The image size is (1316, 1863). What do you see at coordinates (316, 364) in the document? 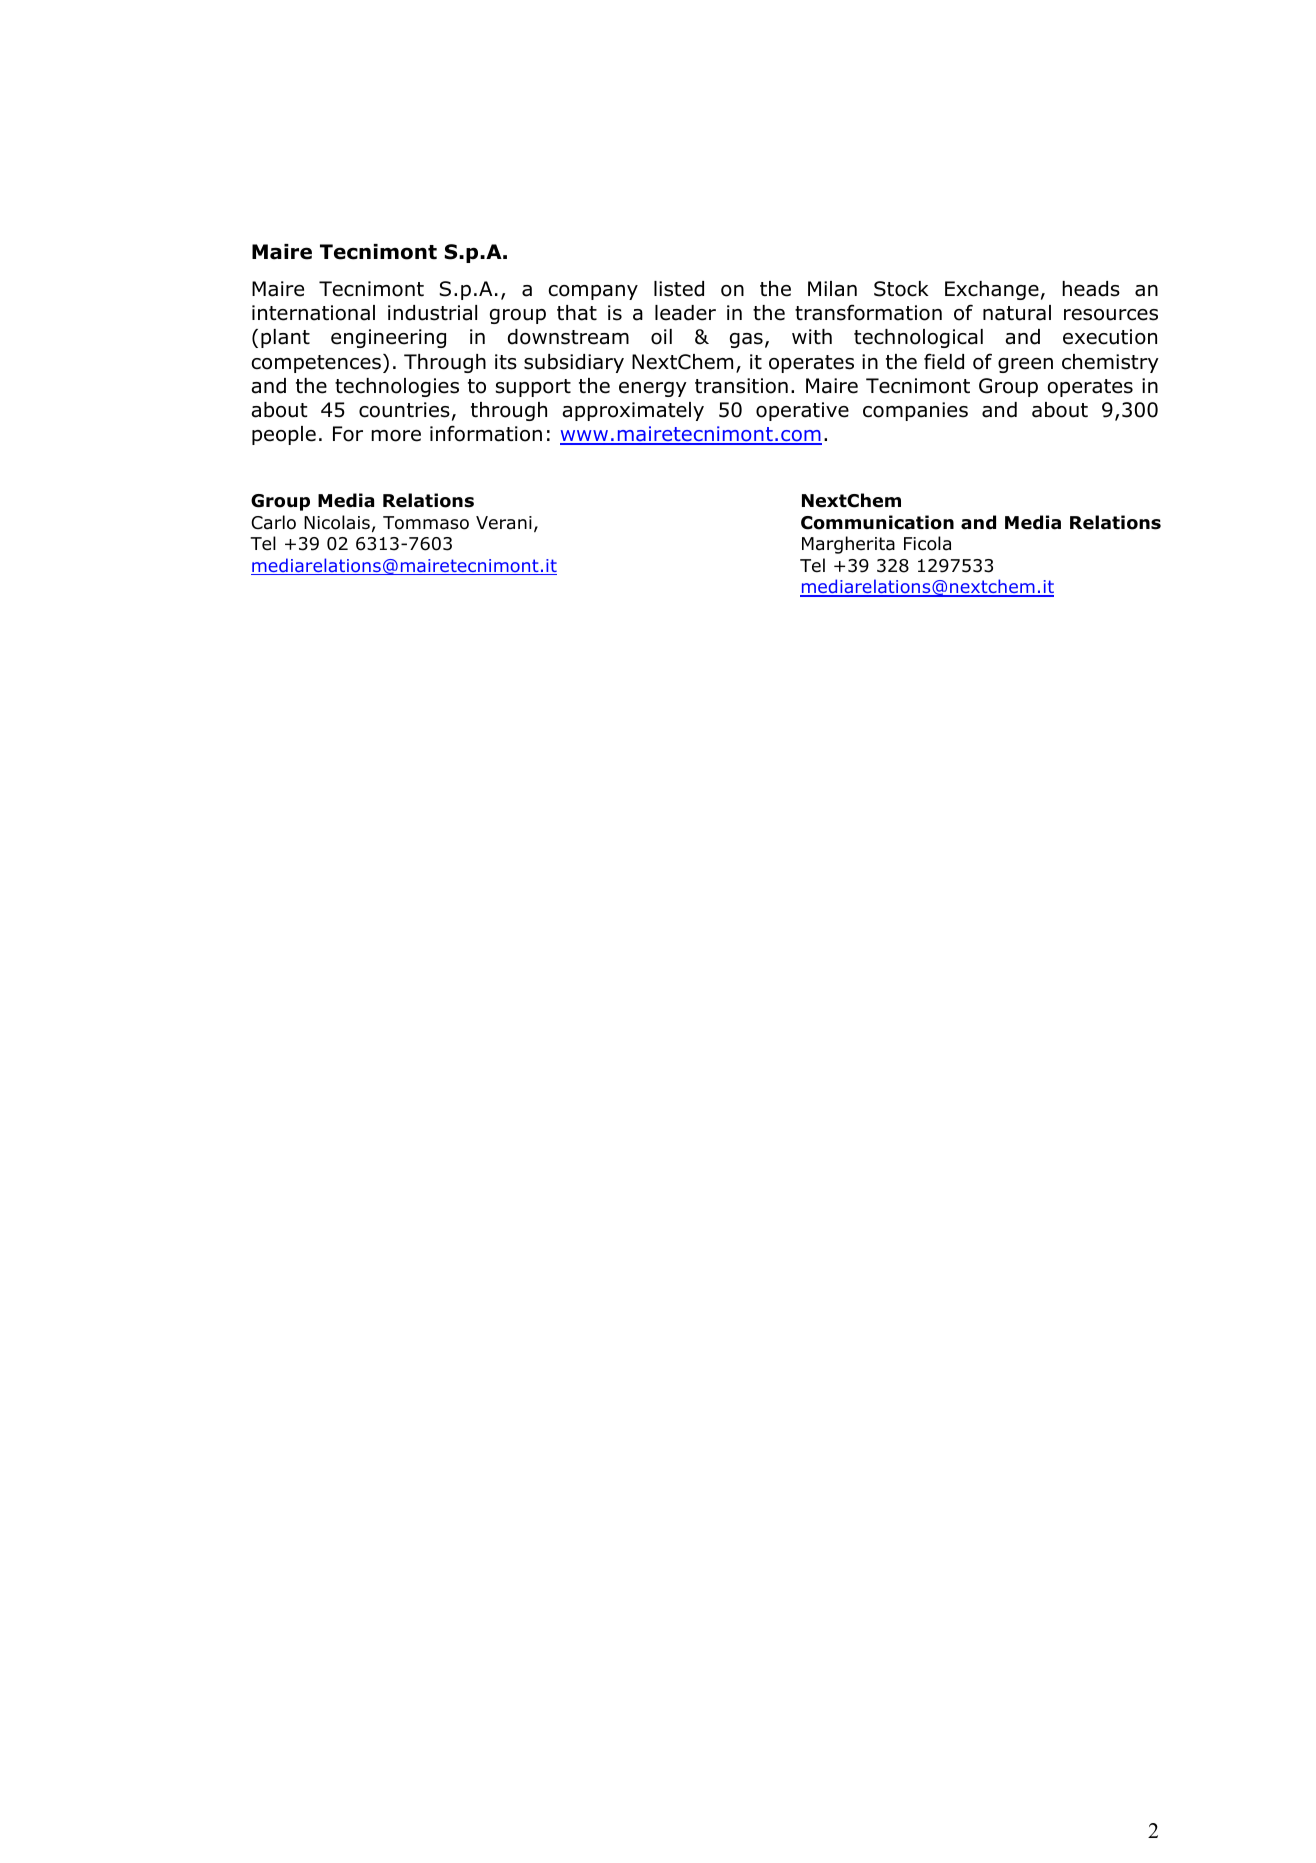
I see `competences` at bounding box center [316, 364].
